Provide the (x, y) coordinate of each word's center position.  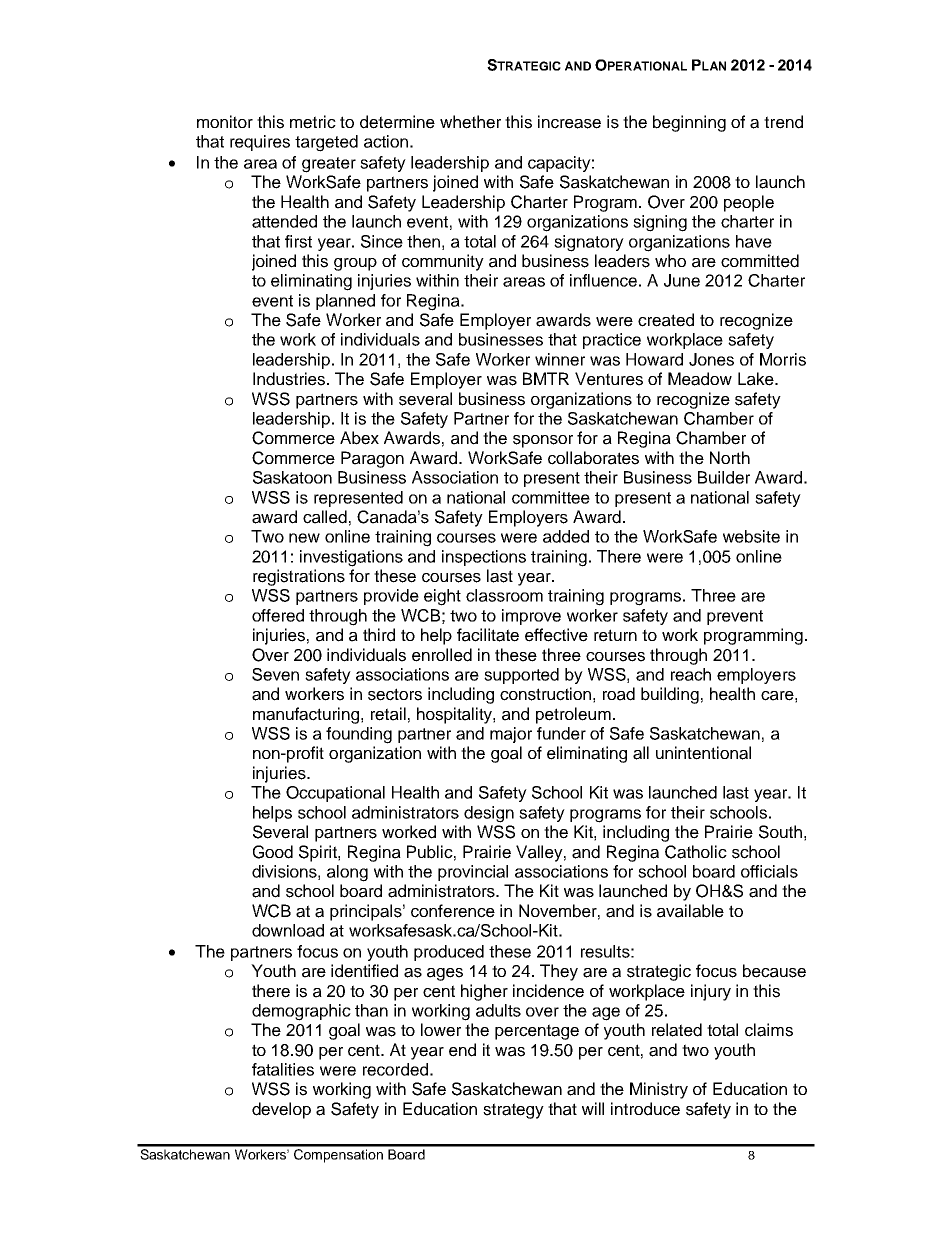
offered (278, 615)
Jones (711, 359)
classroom (504, 595)
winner (560, 359)
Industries (290, 379)
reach (691, 674)
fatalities (283, 1069)
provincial (473, 873)
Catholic (696, 852)
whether (470, 122)
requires (260, 143)
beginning (689, 123)
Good (273, 852)
